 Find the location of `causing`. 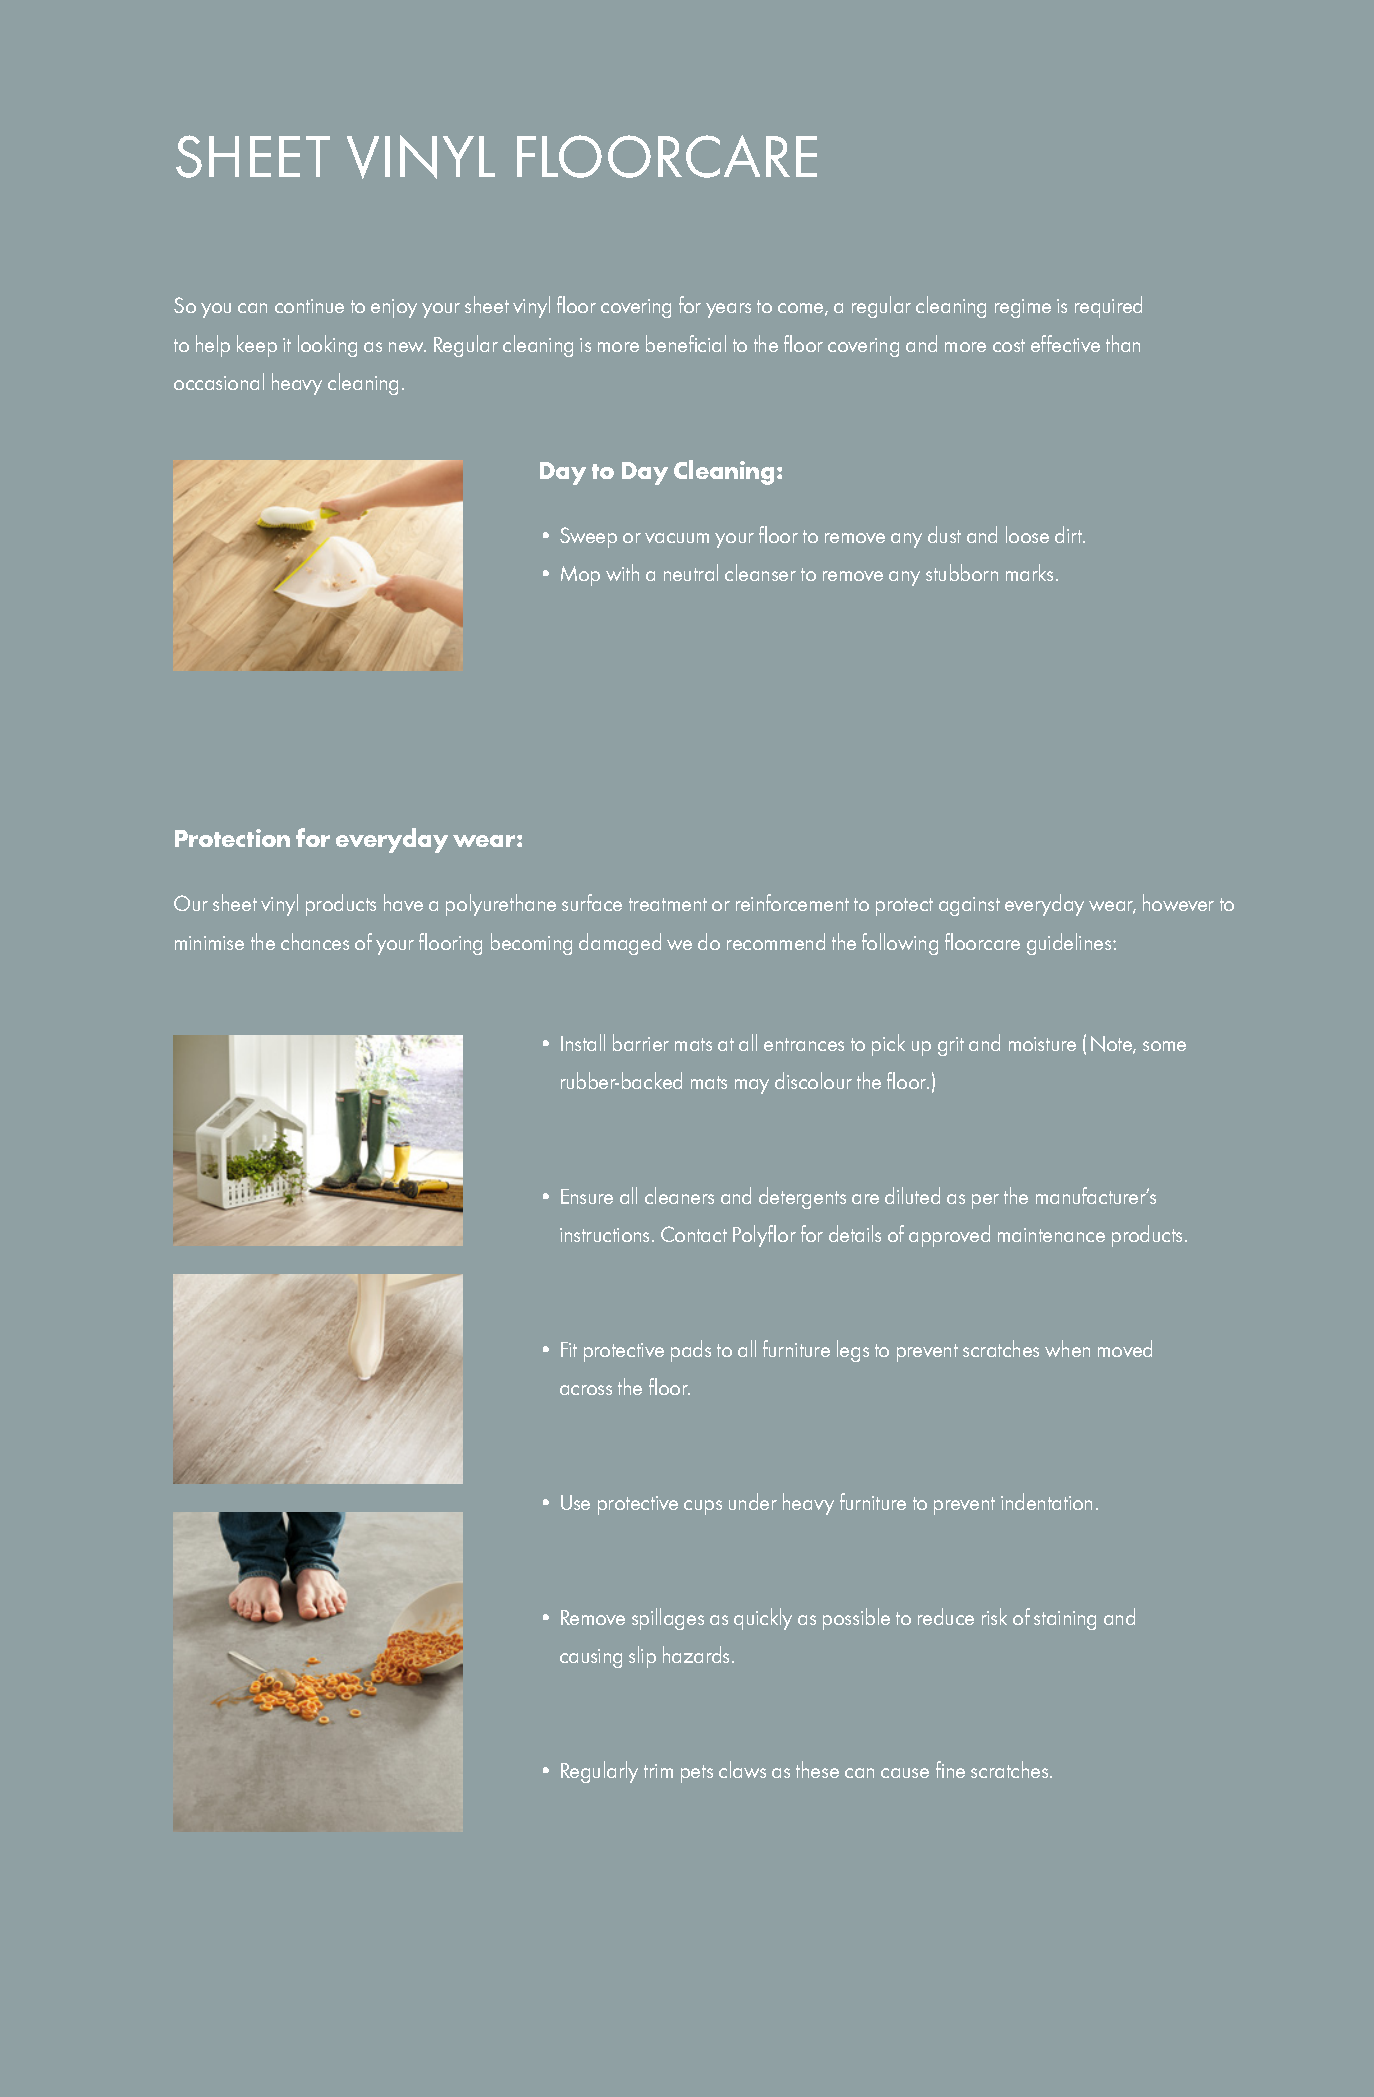

causing is located at coordinates (591, 1658).
